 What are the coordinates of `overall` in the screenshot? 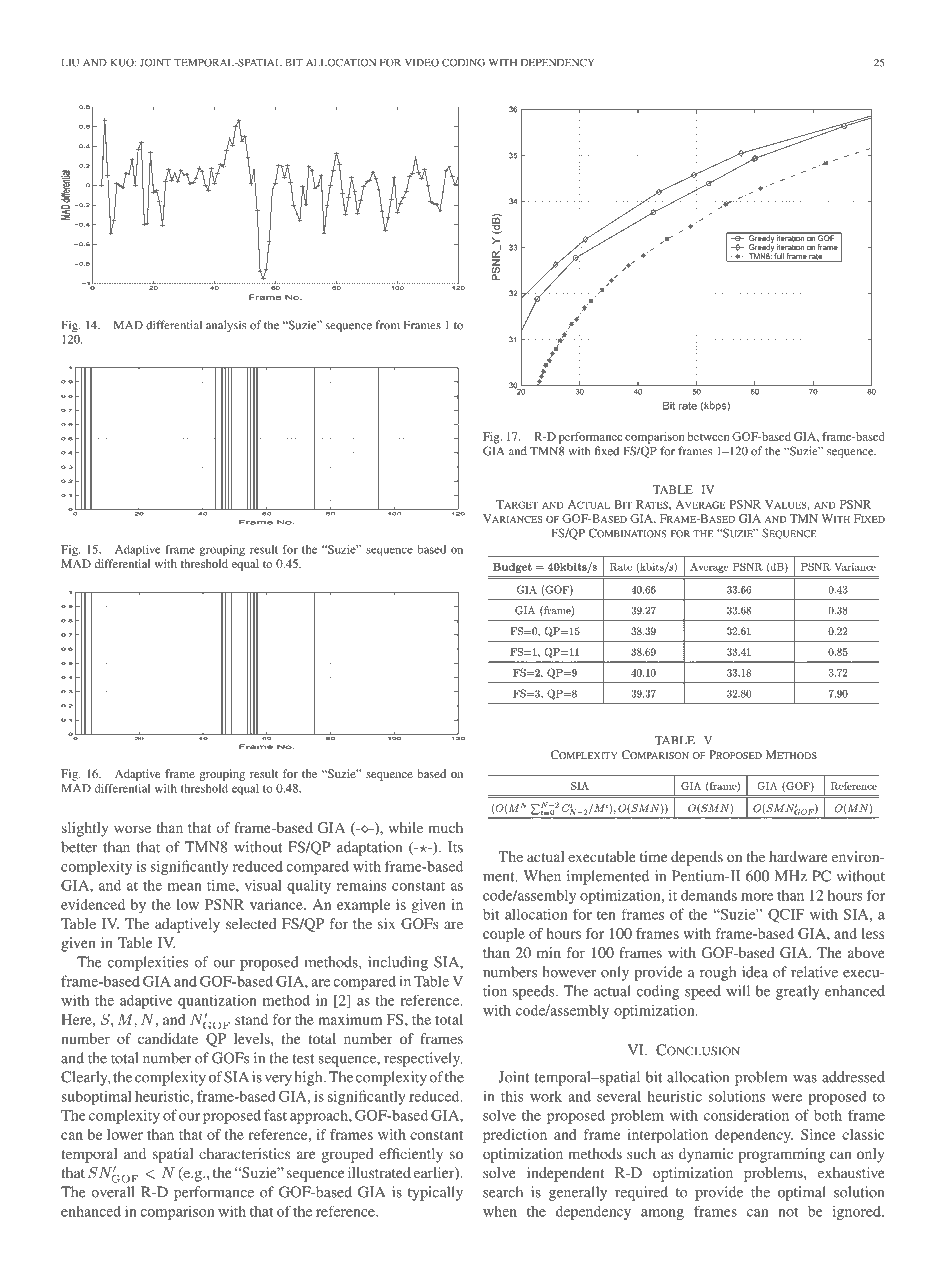 It's located at (113, 1192).
